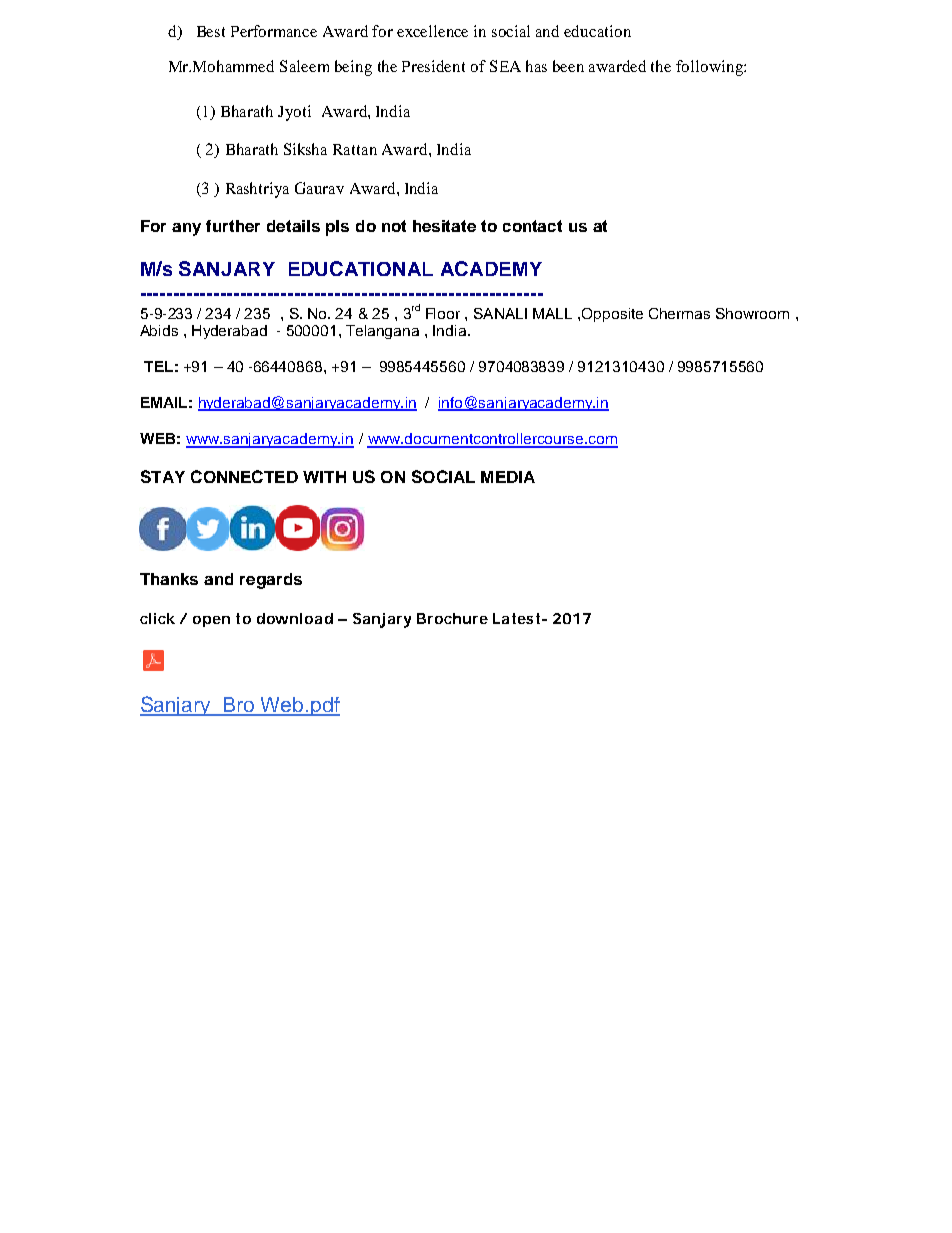 The width and height of the screenshot is (952, 1233). What do you see at coordinates (295, 618) in the screenshot?
I see `download` at bounding box center [295, 618].
